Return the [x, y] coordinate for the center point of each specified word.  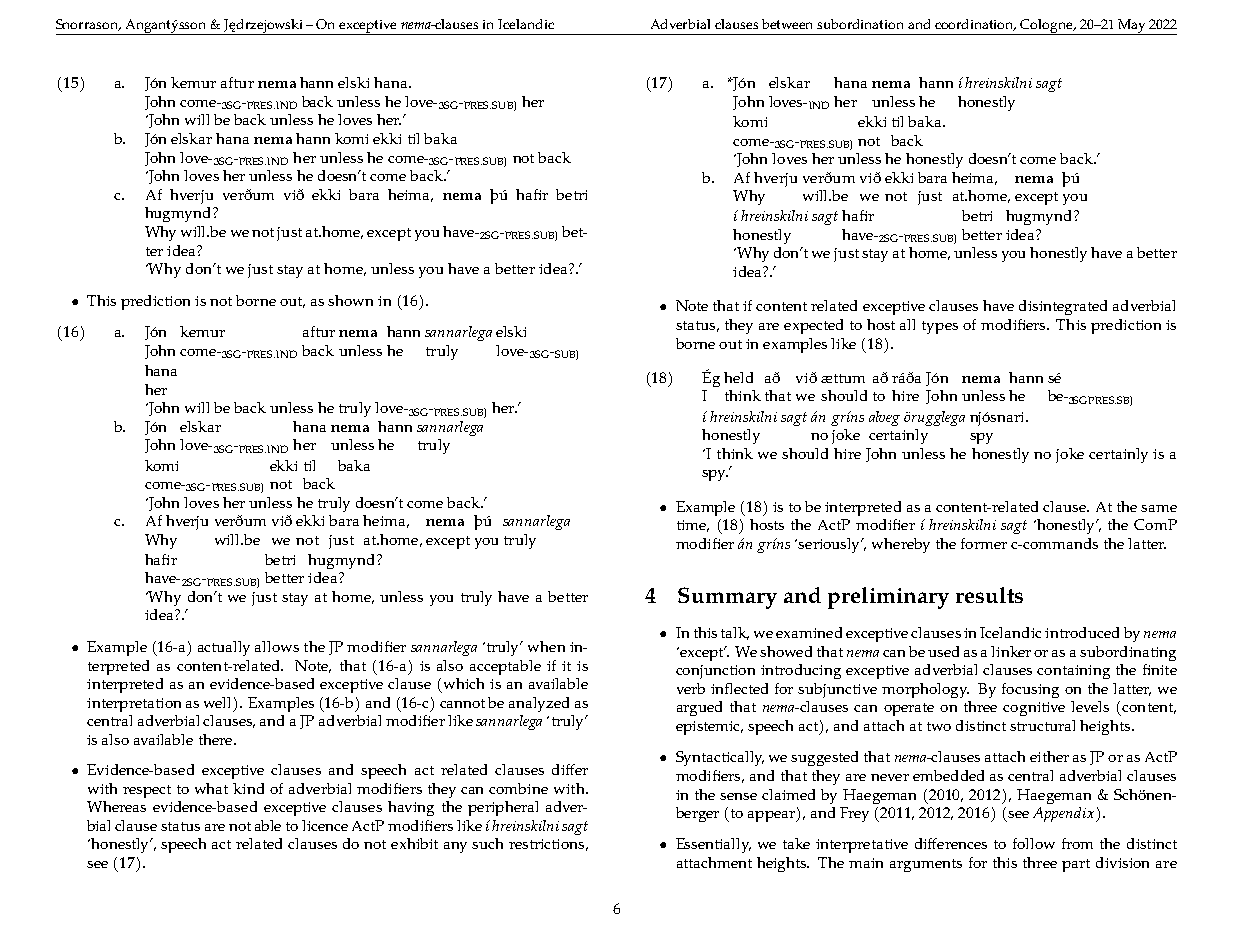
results [989, 595]
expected [813, 326]
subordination [860, 24]
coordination [975, 25]
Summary [727, 598]
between [787, 24]
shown [350, 300]
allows [277, 646]
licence [325, 825]
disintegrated [1063, 307]
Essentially [713, 845]
